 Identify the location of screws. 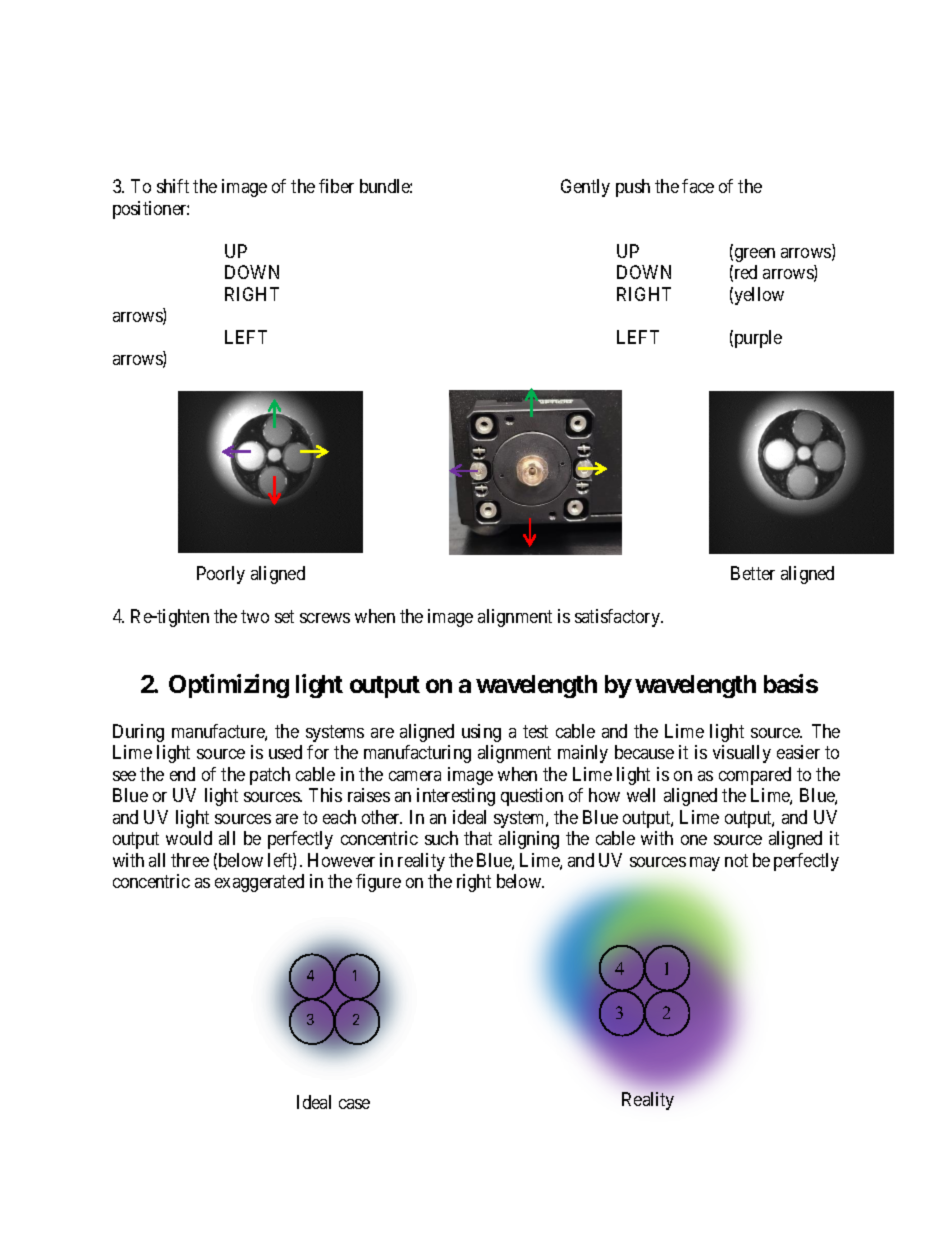
(325, 618).
